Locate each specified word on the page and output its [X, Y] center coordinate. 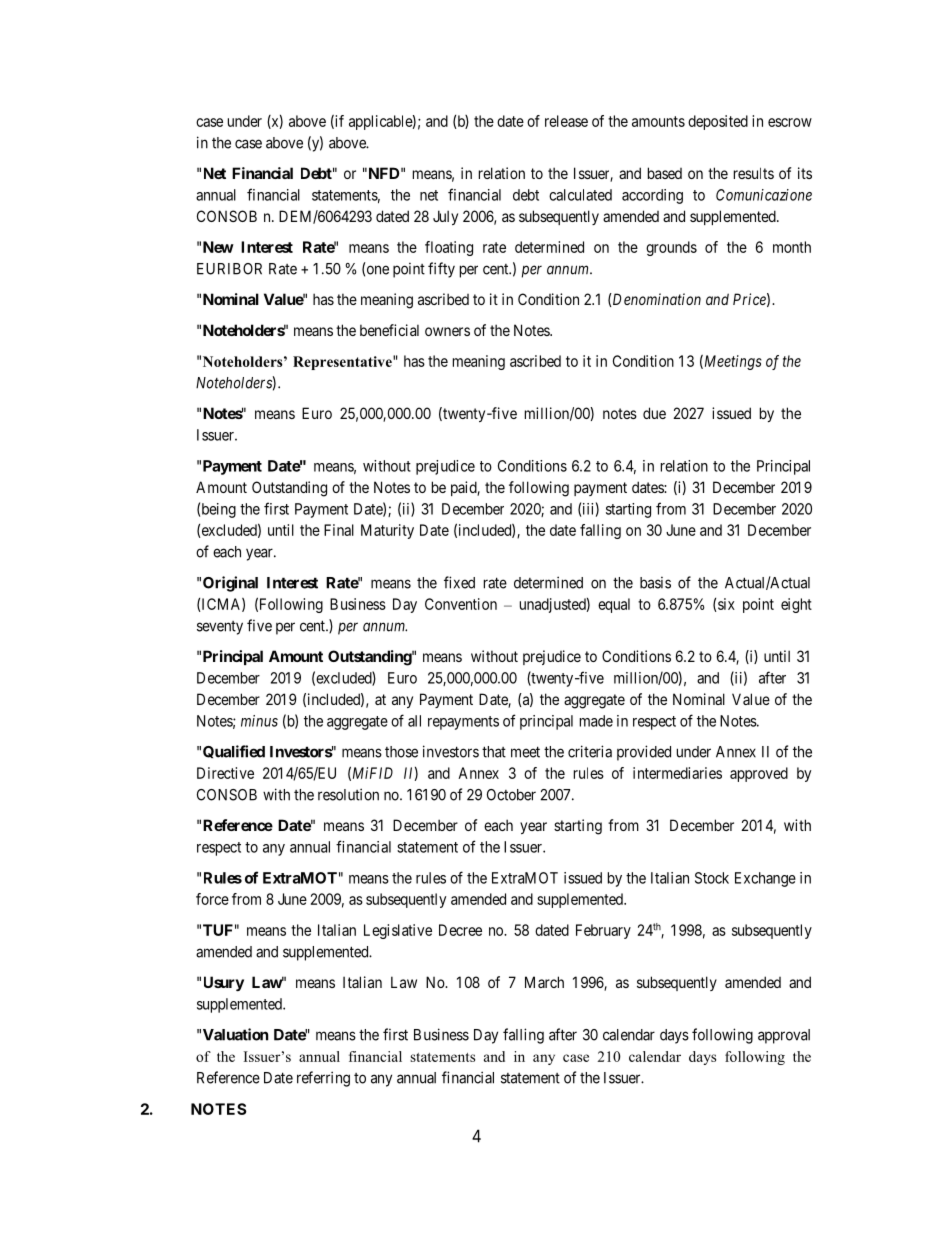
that [494, 752]
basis [655, 583]
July [445, 217]
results [754, 173]
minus [259, 721]
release [566, 121]
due [654, 413]
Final [339, 530]
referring [323, 1079]
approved [759, 774]
